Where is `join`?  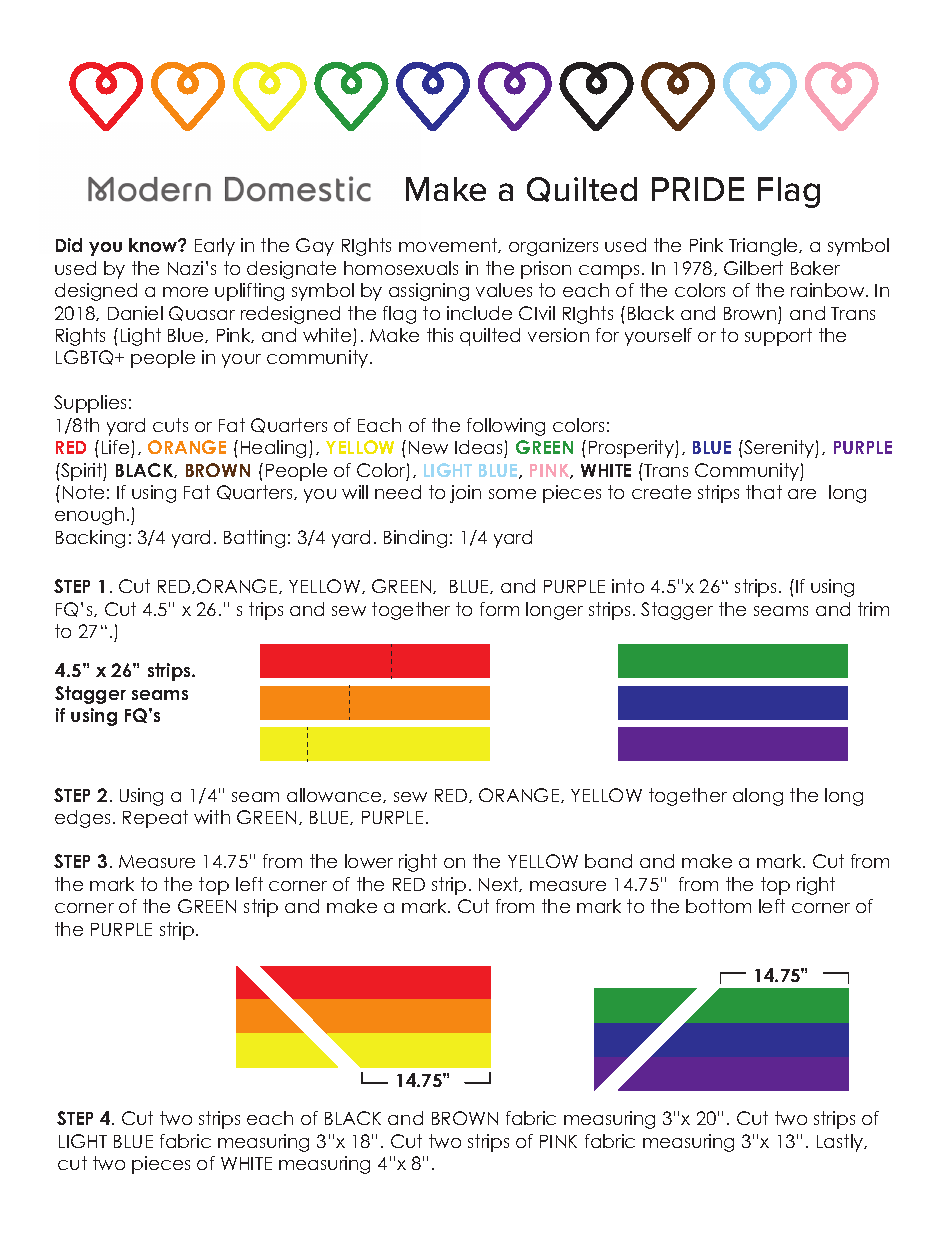 join is located at coordinates (465, 494).
